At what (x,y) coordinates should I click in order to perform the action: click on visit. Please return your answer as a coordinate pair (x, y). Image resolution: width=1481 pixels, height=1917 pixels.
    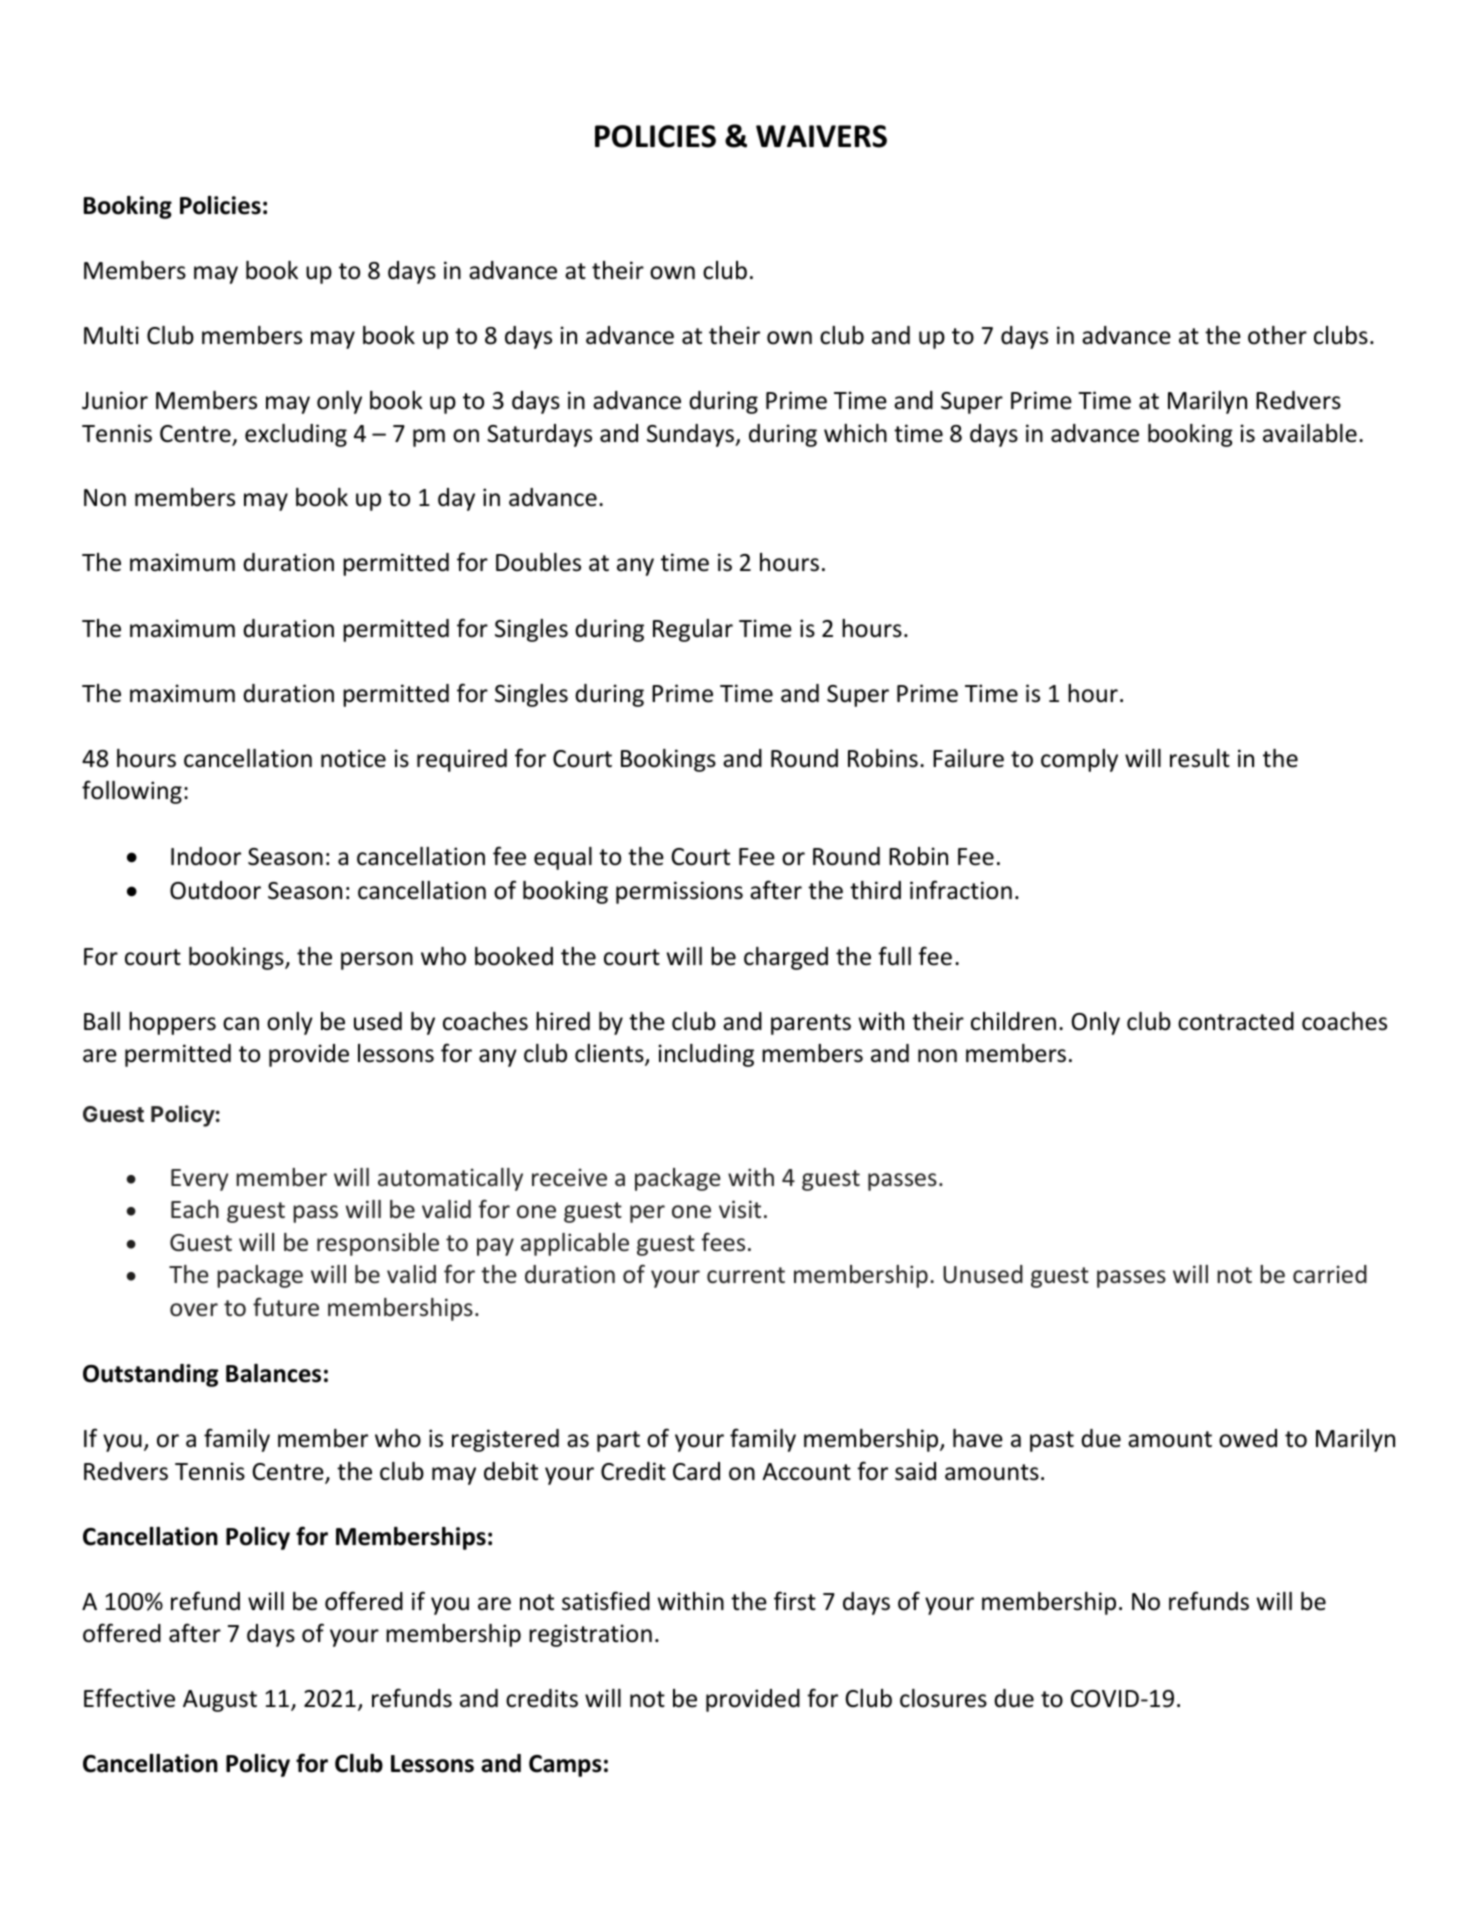
    Looking at the image, I should click on (740, 1209).
